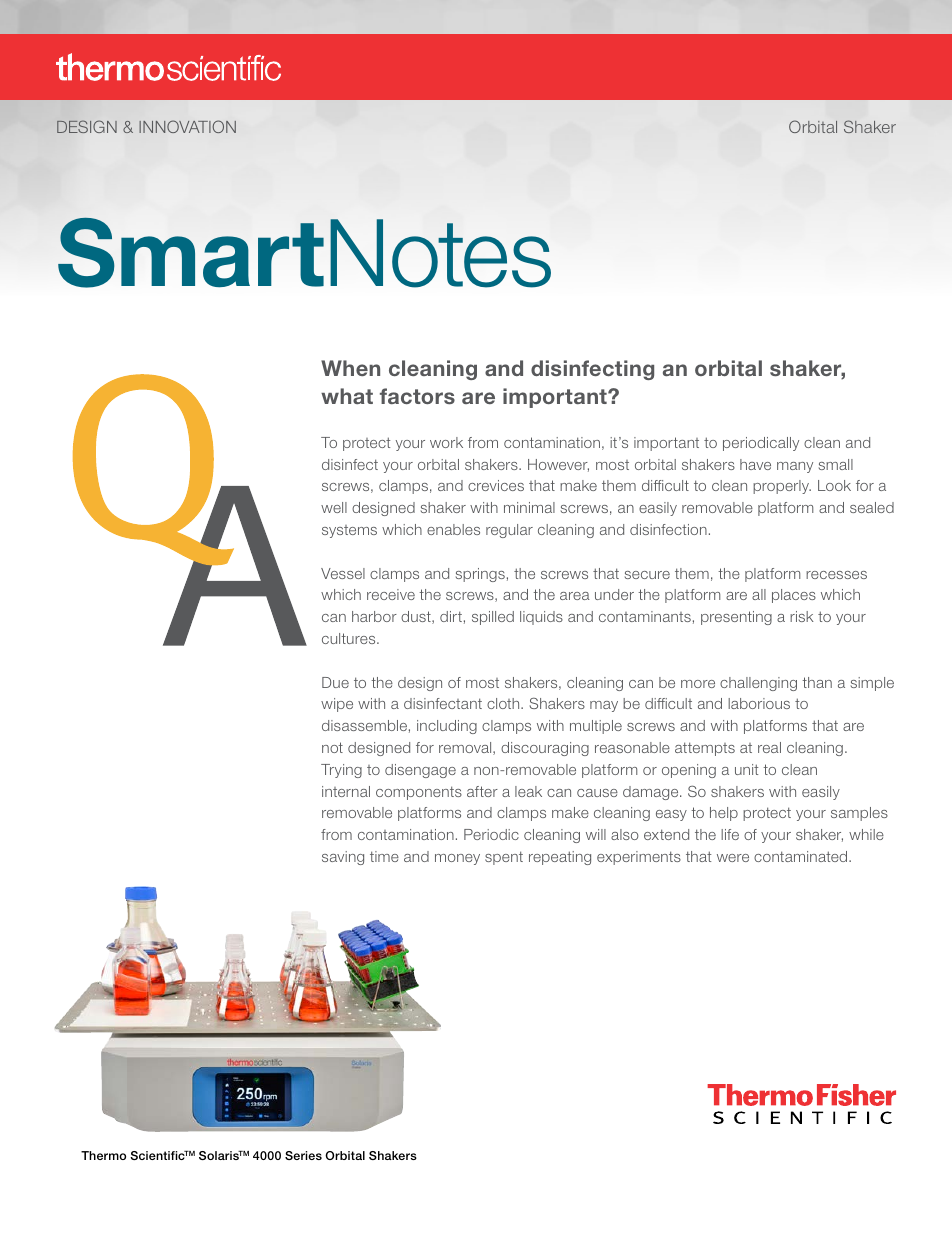  Describe the element at coordinates (350, 638) in the screenshot. I see `cultures` at that location.
